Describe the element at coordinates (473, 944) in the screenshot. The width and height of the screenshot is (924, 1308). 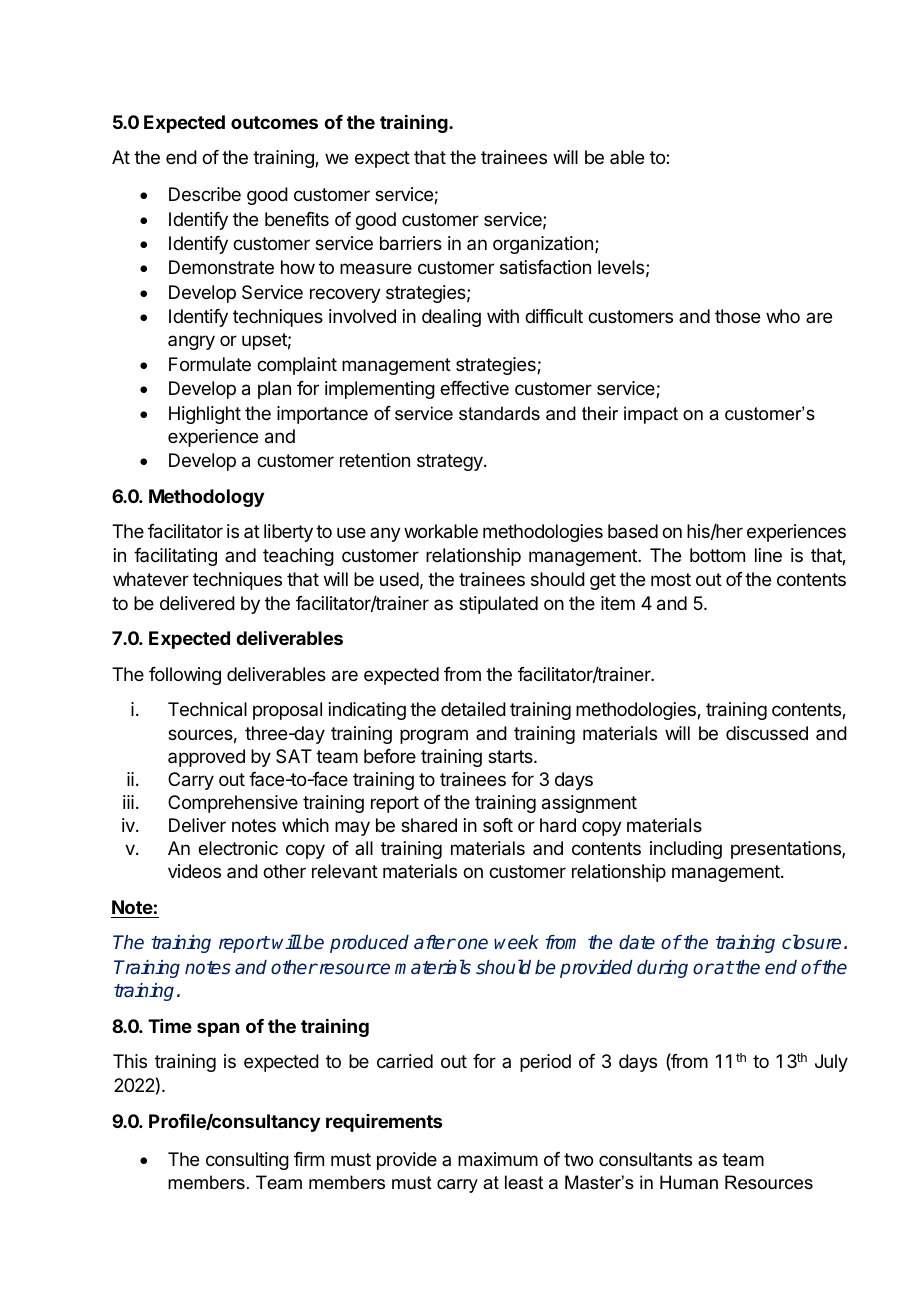
I see `one` at that location.
